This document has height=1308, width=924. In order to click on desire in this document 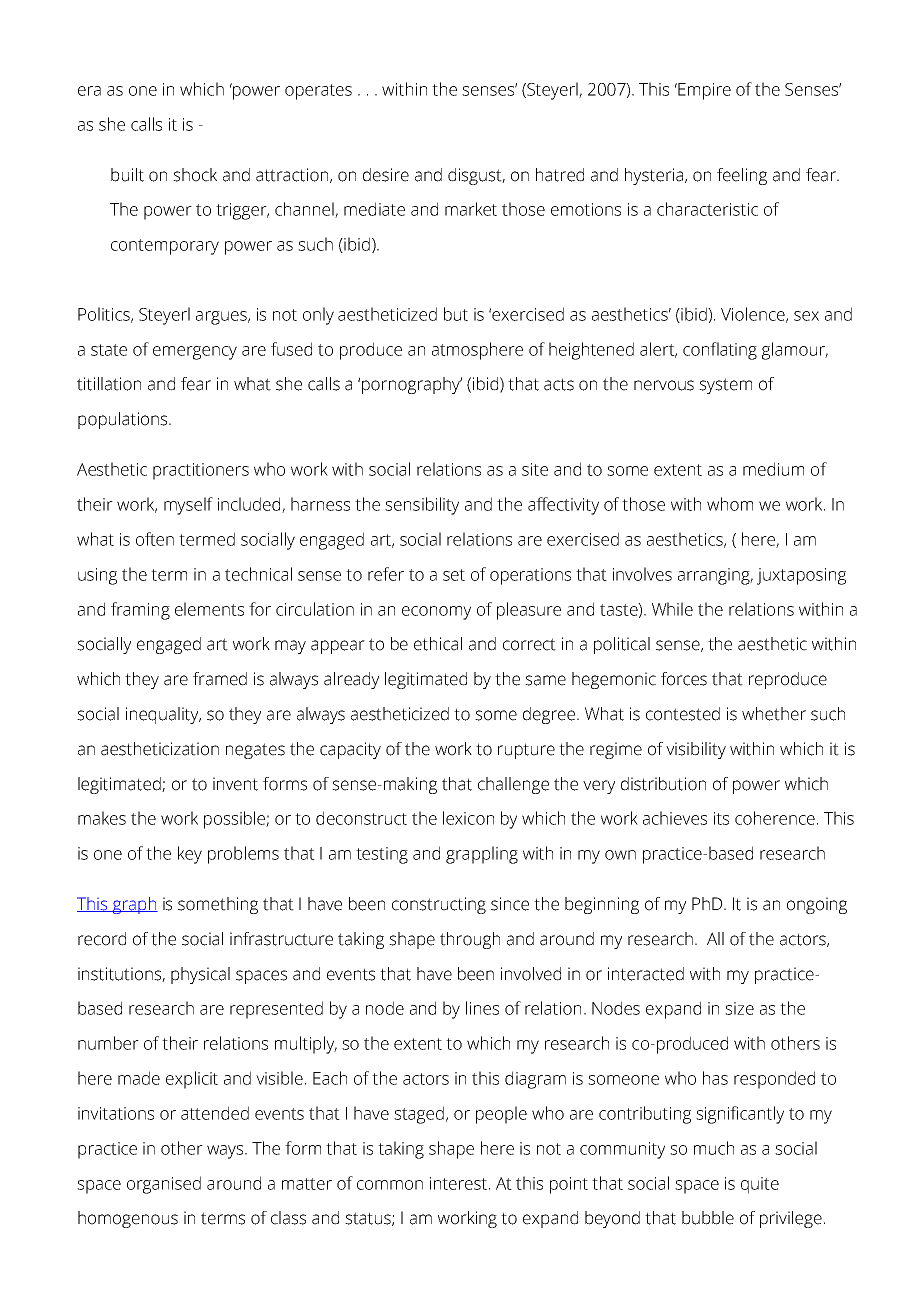, I will do `click(386, 175)`.
